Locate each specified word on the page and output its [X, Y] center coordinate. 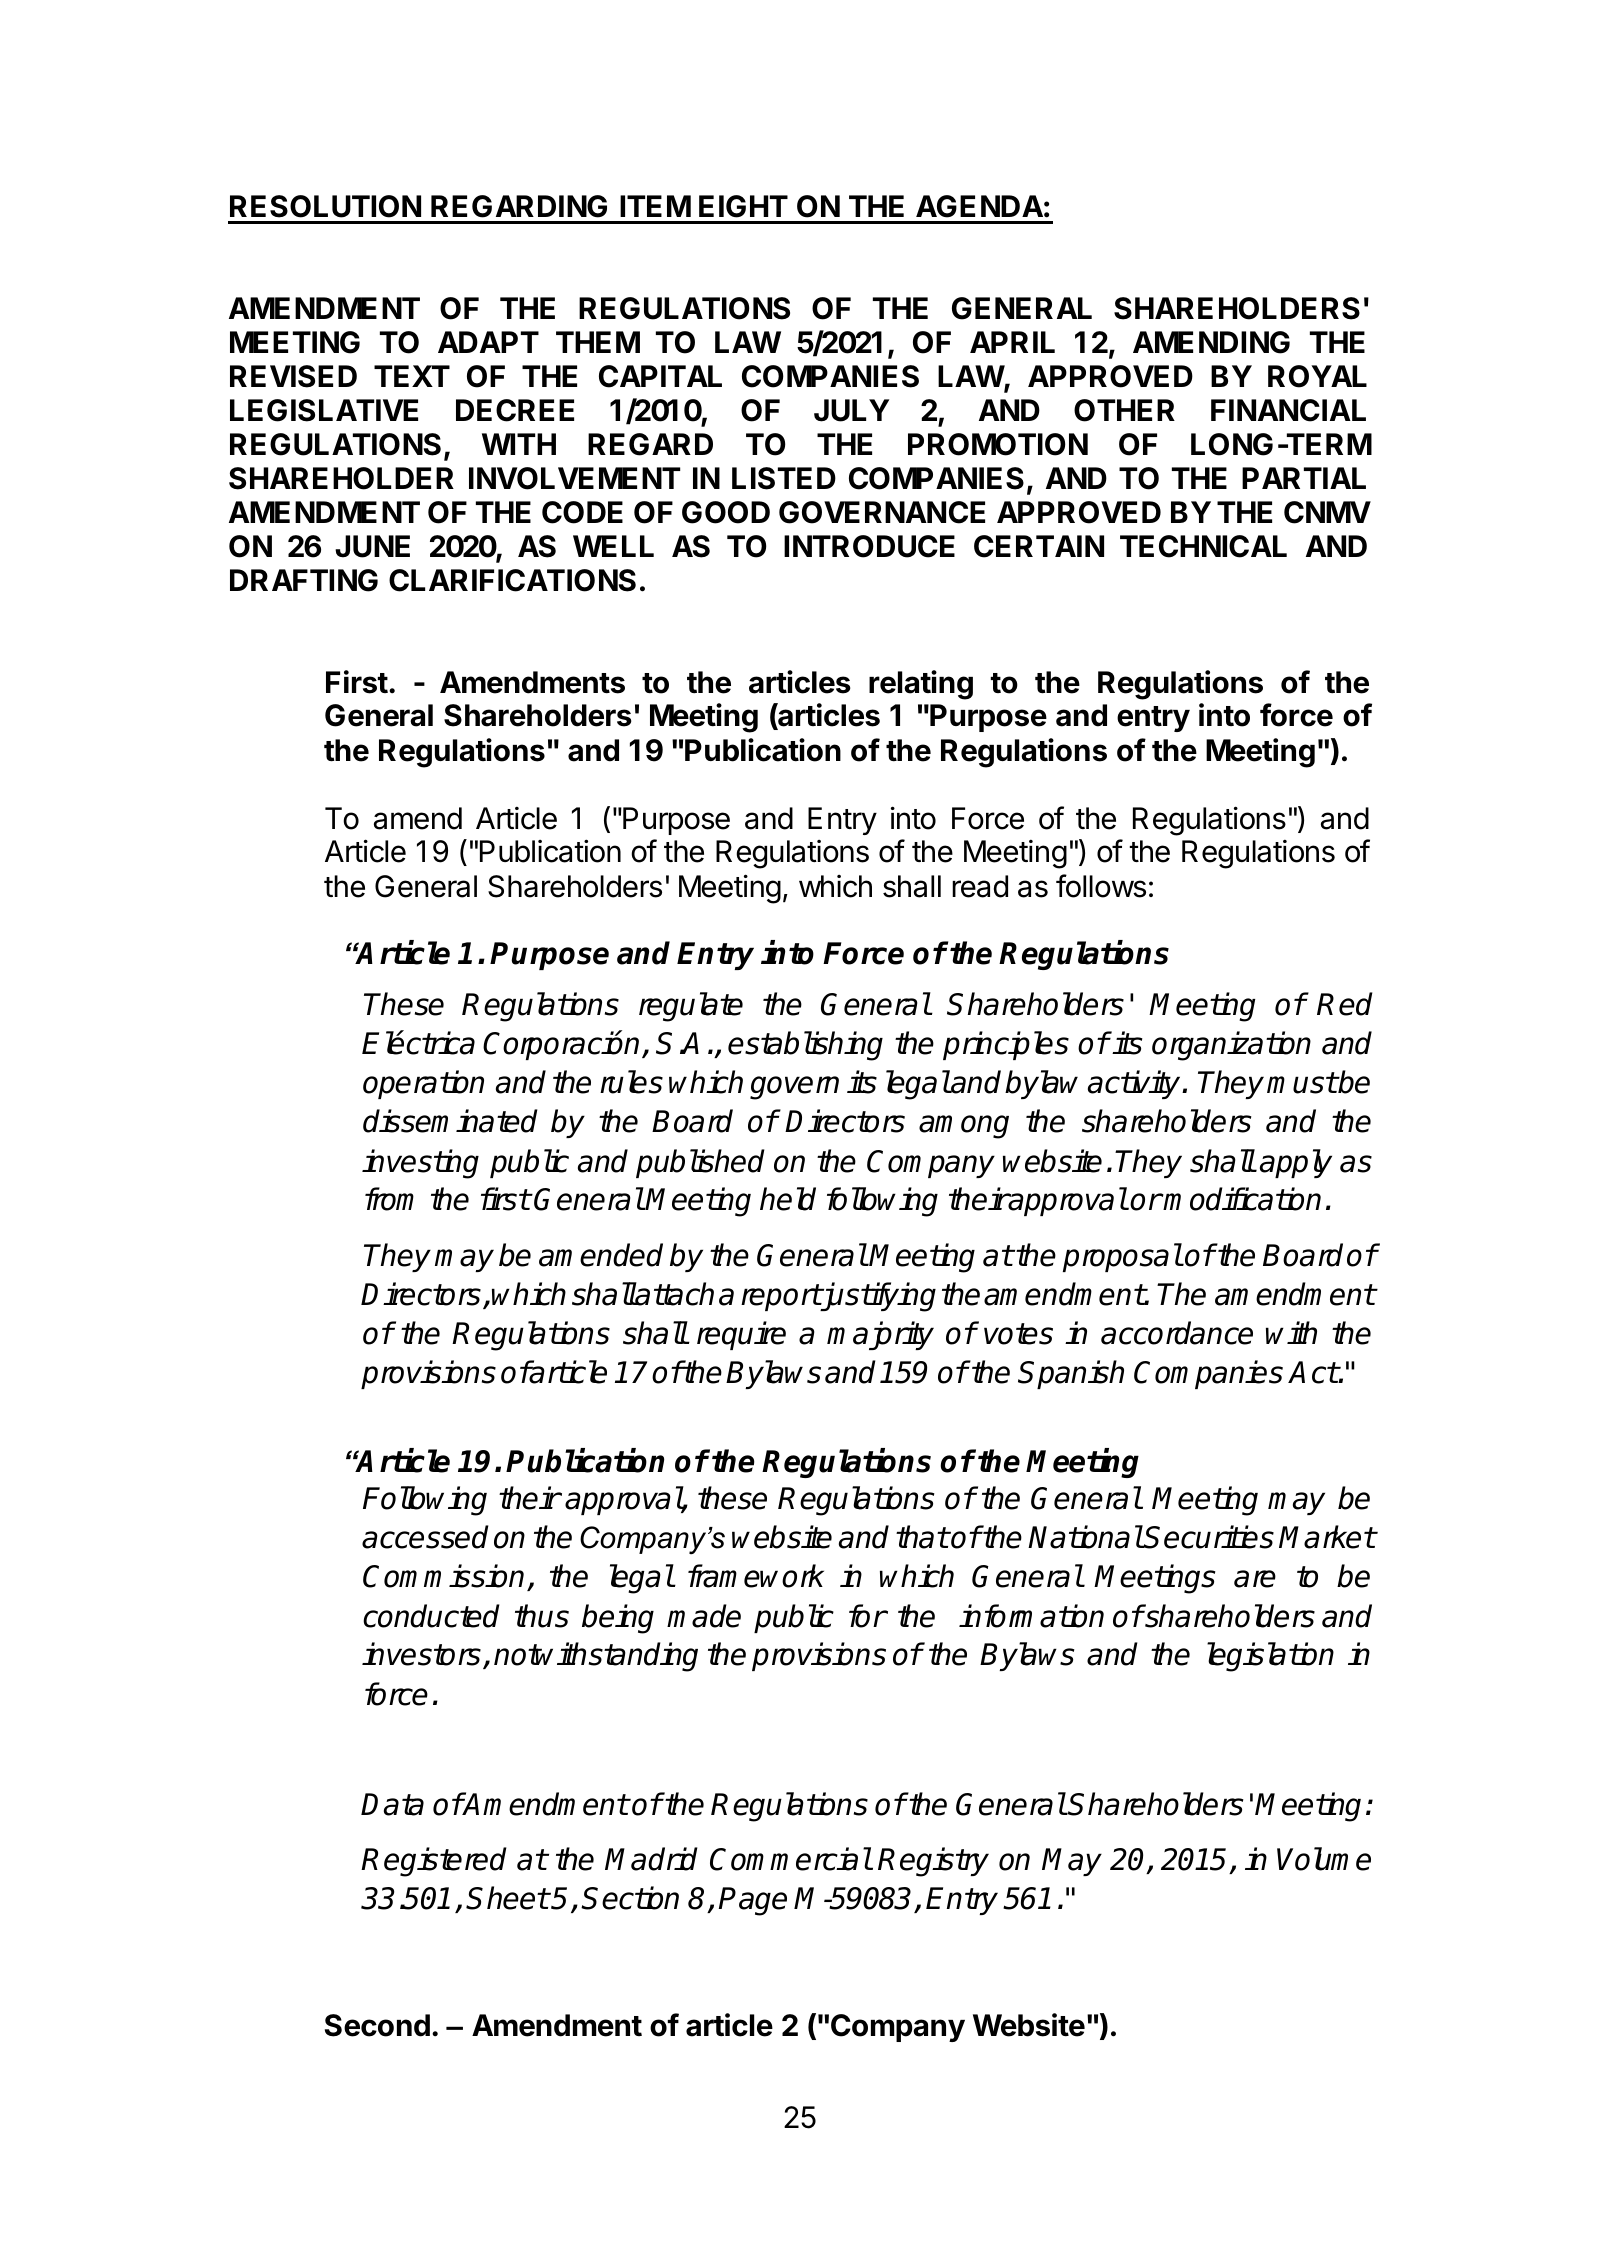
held [788, 1199]
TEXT [412, 376]
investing [420, 1164]
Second [377, 2025]
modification [1242, 1199]
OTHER [1124, 410]
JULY [851, 410]
